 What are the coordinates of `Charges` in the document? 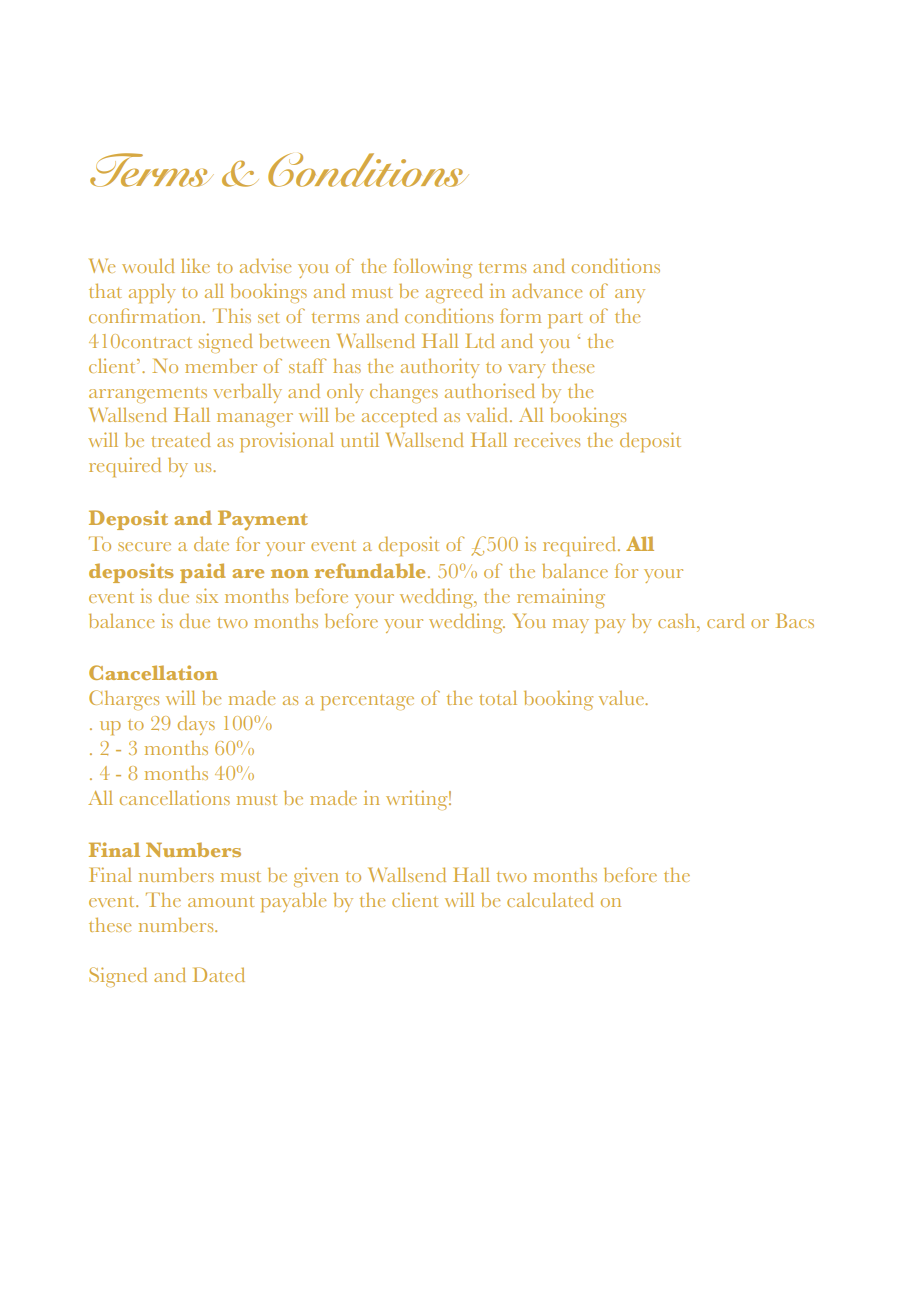 It's located at (124, 700).
